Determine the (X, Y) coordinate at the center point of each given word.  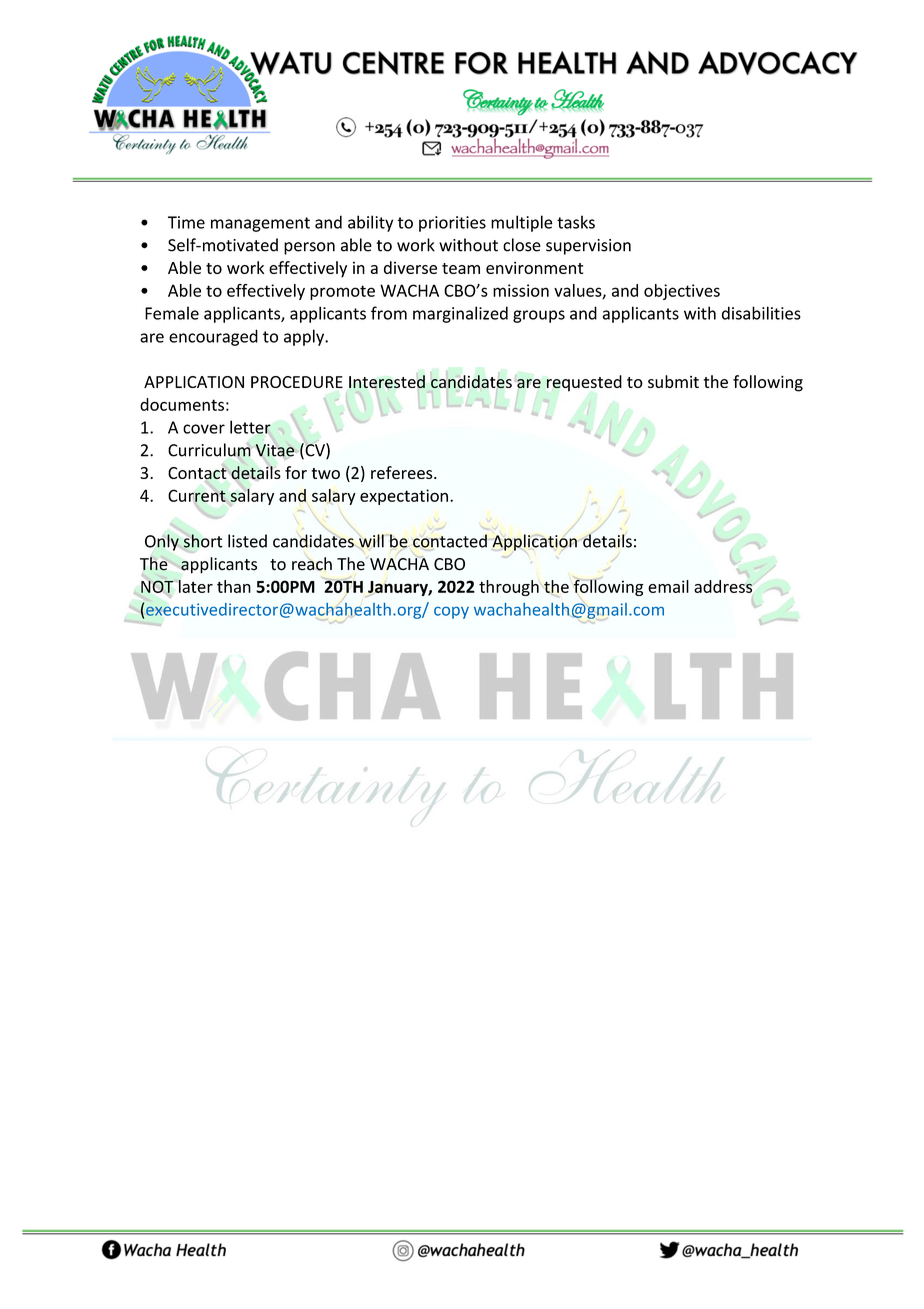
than (234, 586)
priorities (452, 224)
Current (198, 495)
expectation (404, 497)
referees (403, 472)
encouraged (213, 337)
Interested (387, 383)
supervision (588, 247)
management (260, 224)
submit (673, 381)
